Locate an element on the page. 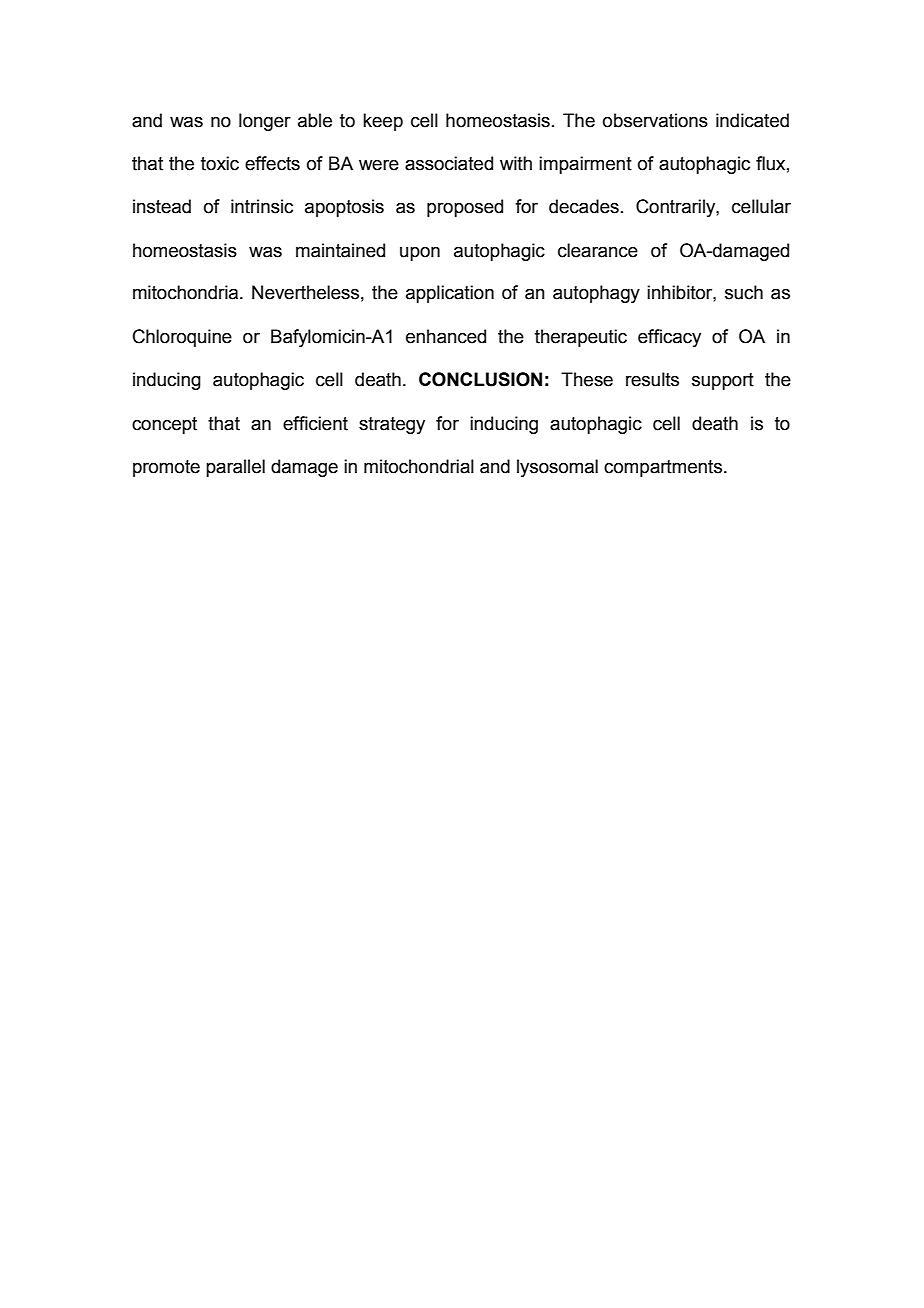  enhanced is located at coordinates (446, 336).
